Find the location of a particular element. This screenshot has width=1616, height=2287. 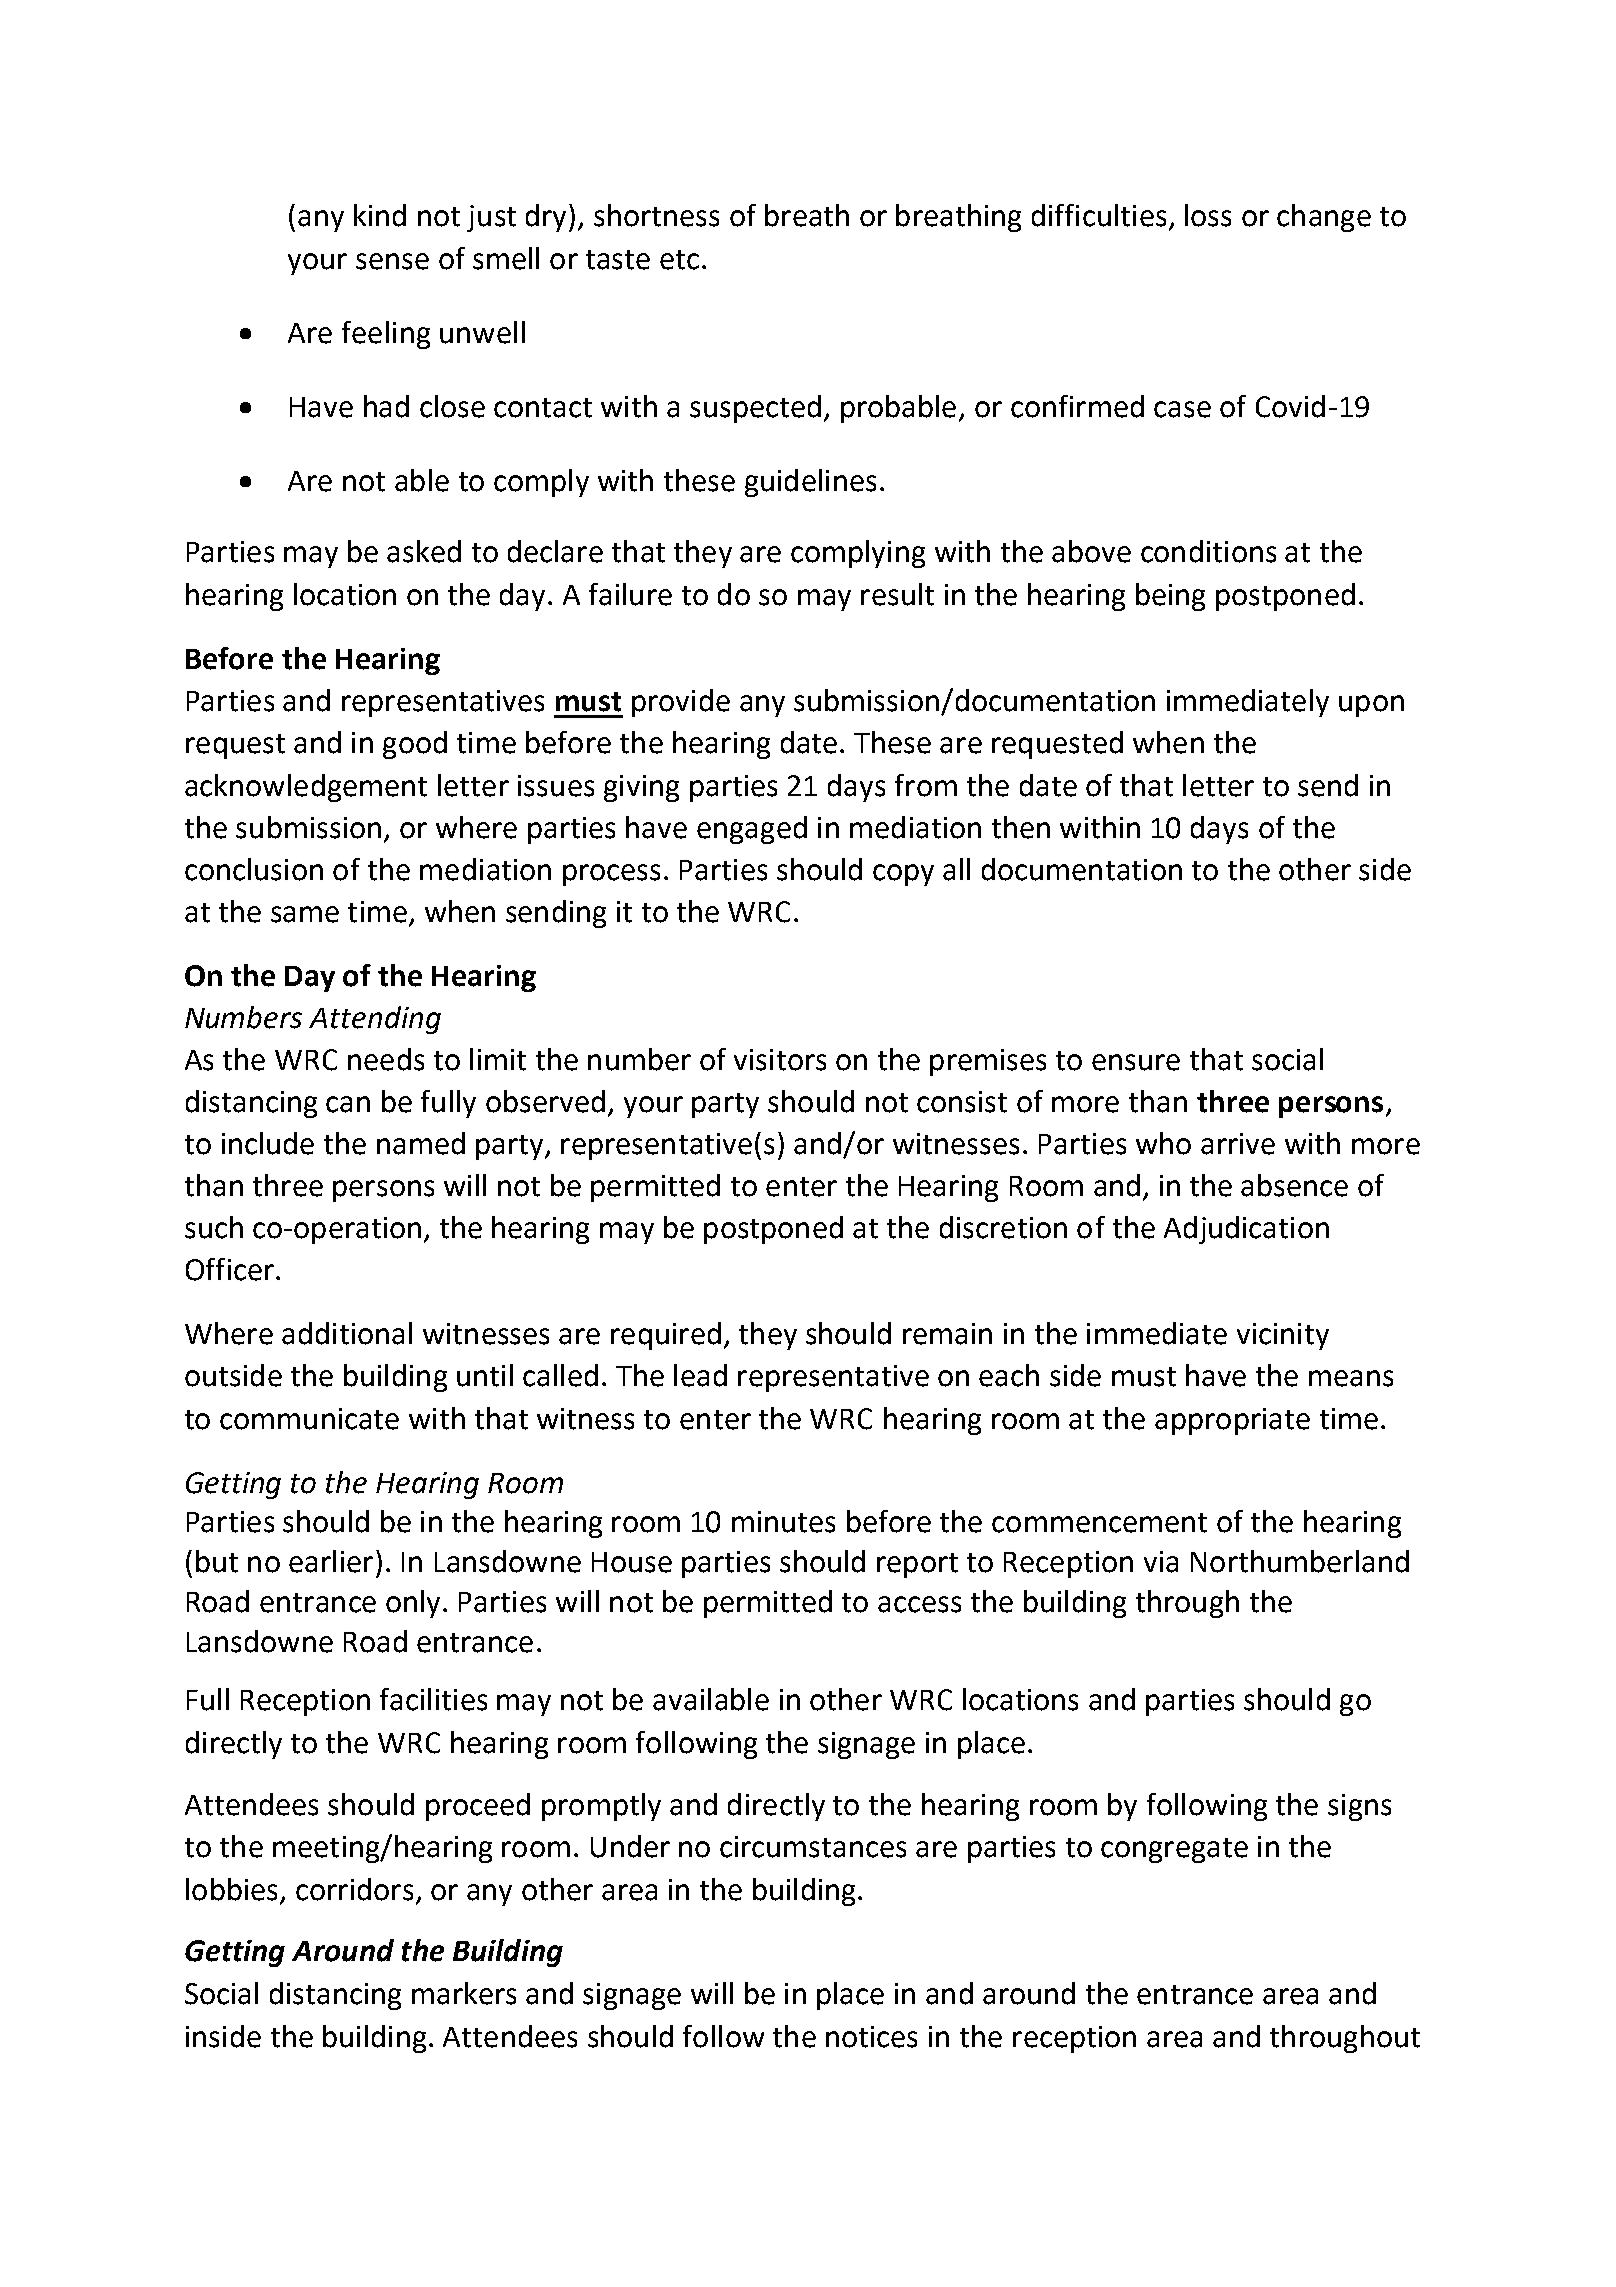

can is located at coordinates (348, 1104).
